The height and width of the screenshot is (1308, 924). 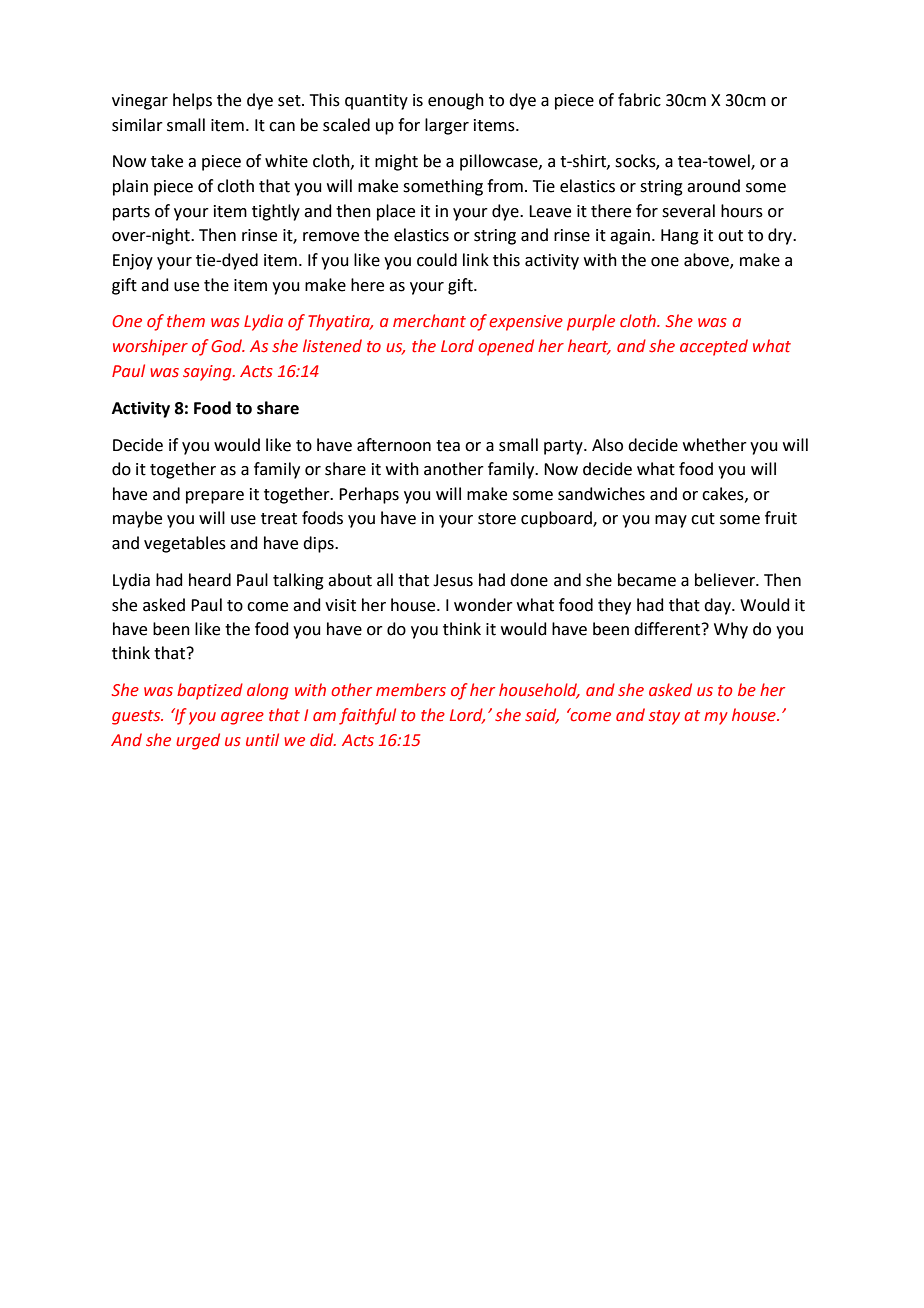 I want to click on them, so click(x=186, y=321).
